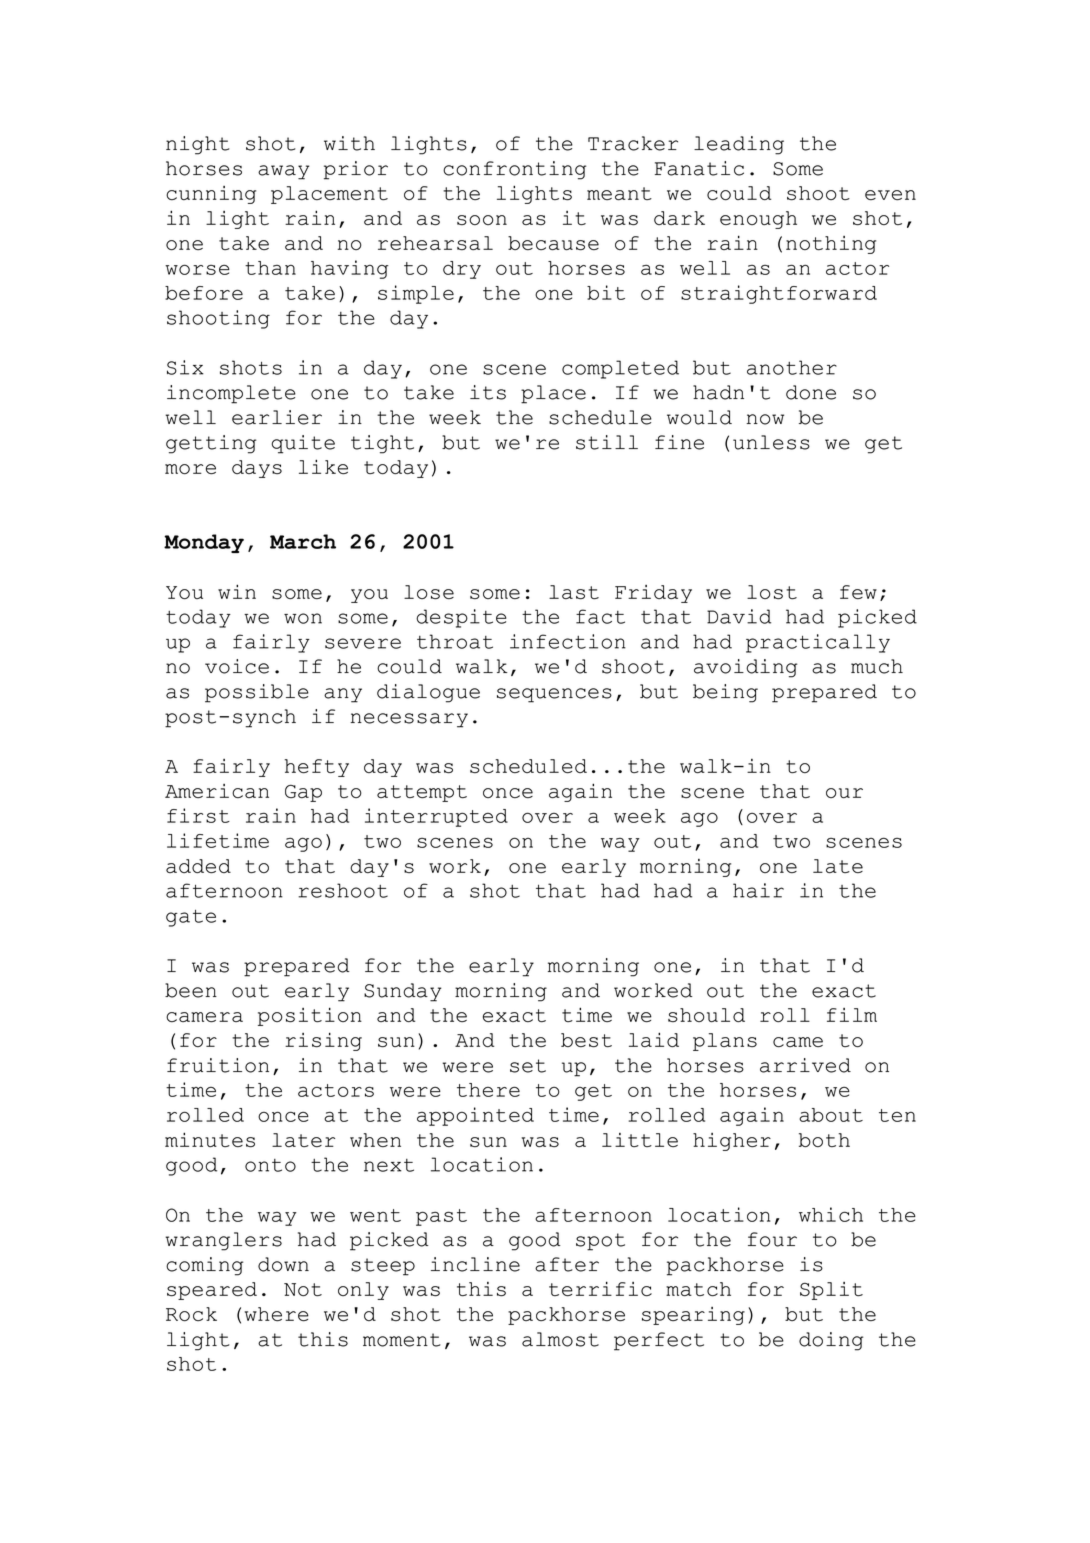 This image has height=1543, width=1090. I want to click on away, so click(283, 172).
